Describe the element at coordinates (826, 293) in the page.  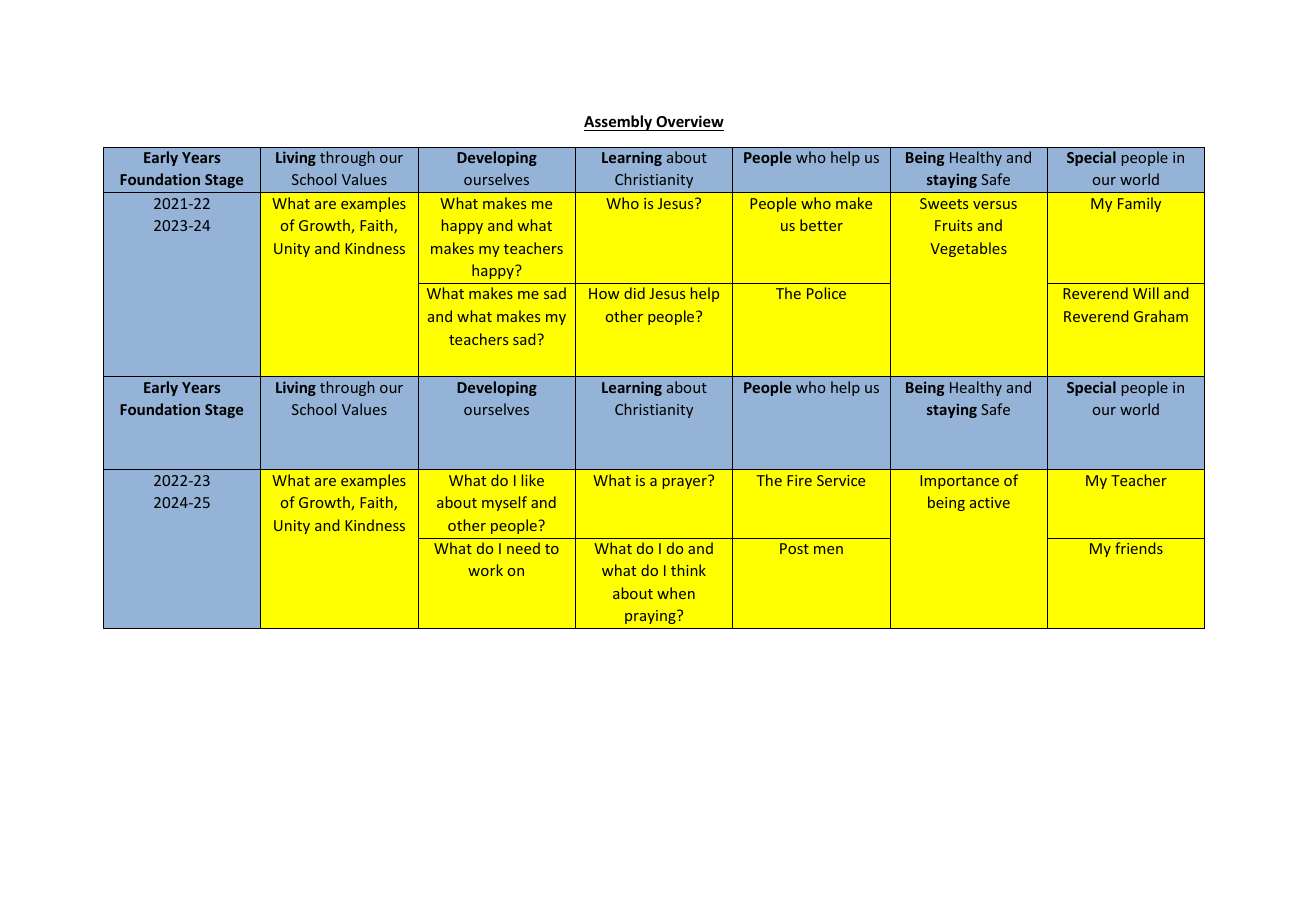
I see `Police` at that location.
